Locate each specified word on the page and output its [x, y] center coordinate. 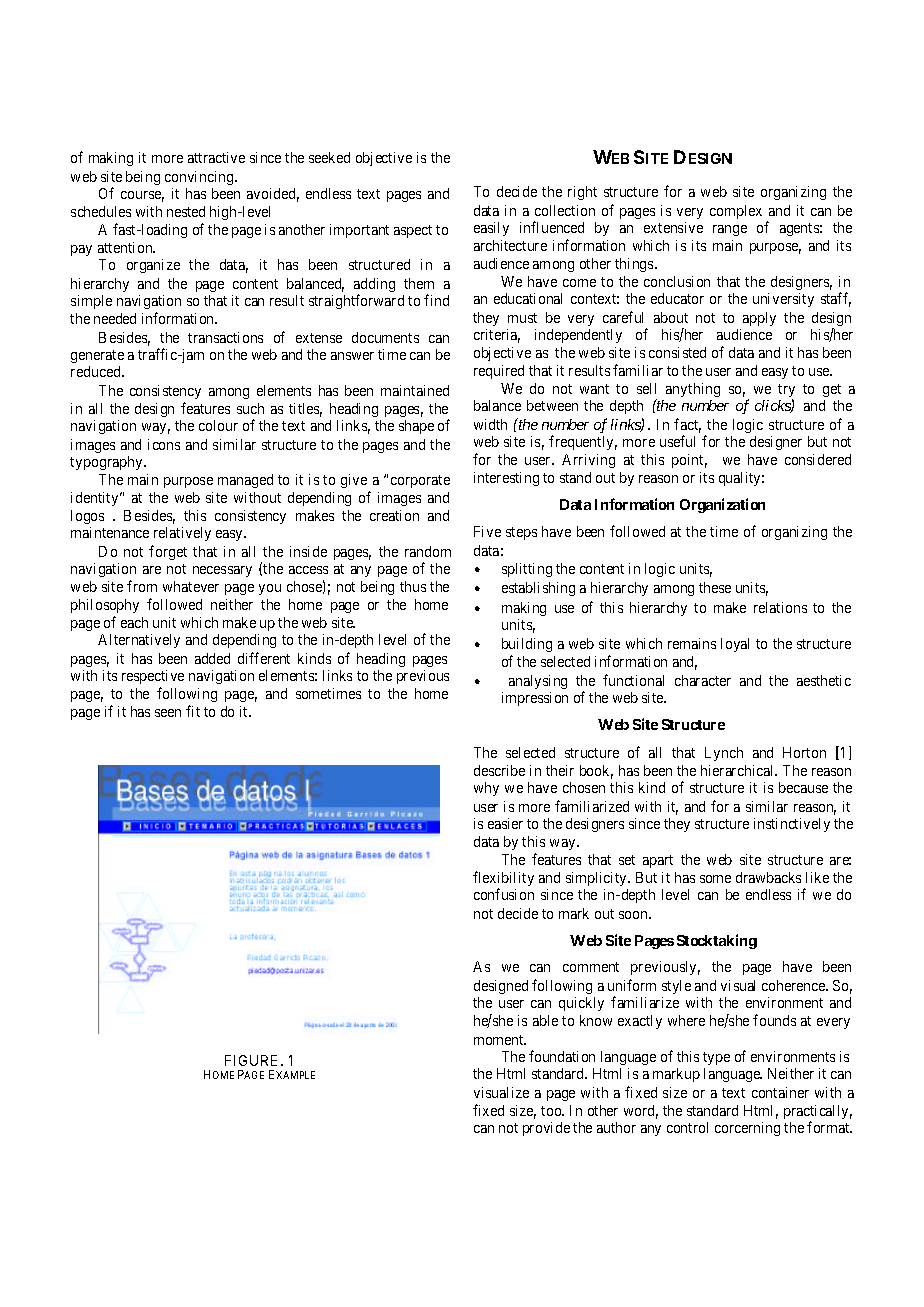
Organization [722, 505]
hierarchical [739, 770]
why [486, 789]
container [780, 1092]
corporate [420, 481]
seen [168, 713]
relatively [182, 534]
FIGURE [253, 1060]
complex [736, 212]
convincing [200, 178]
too [552, 1111]
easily [491, 229]
